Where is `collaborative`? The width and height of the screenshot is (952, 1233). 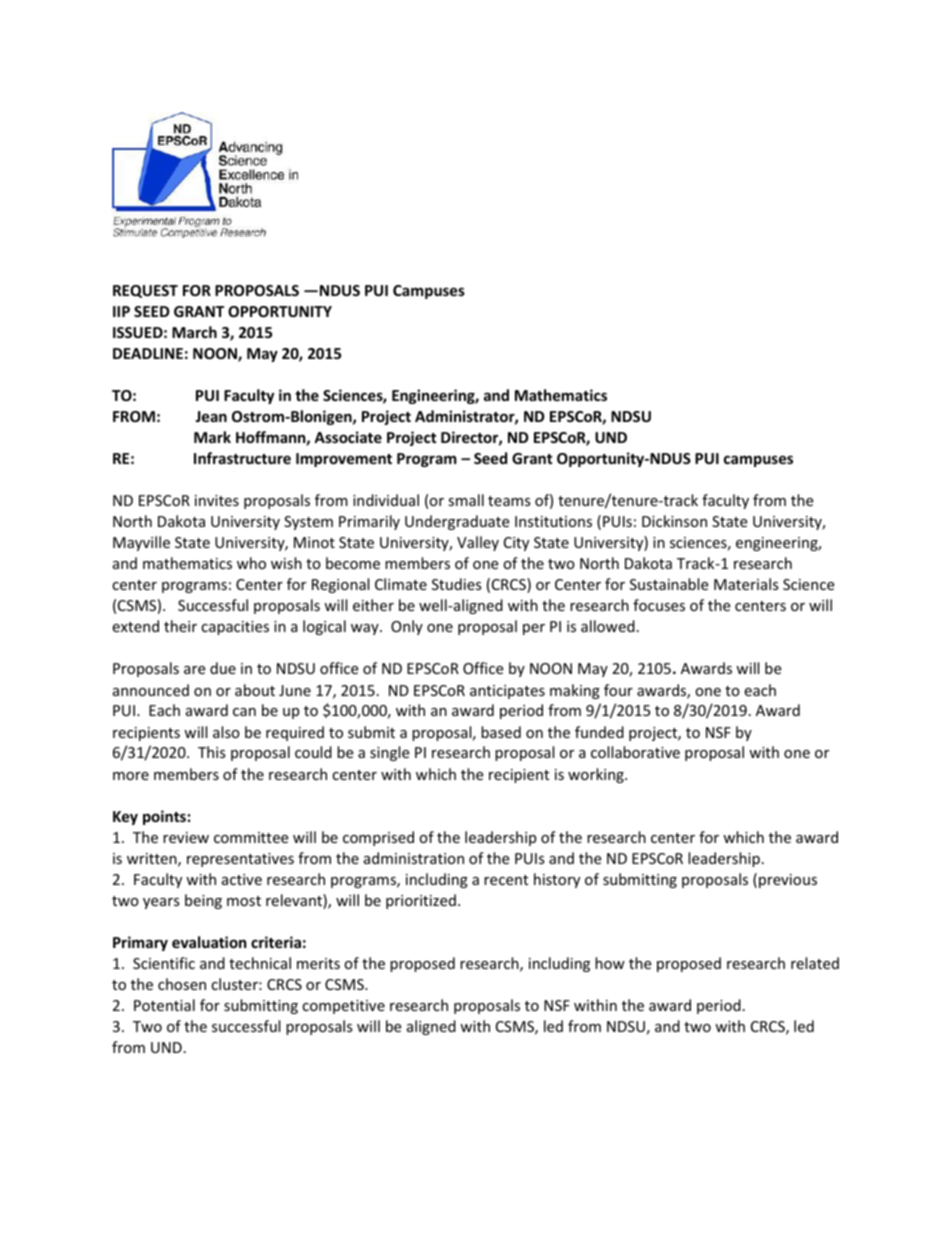
collaborative is located at coordinates (635, 752).
